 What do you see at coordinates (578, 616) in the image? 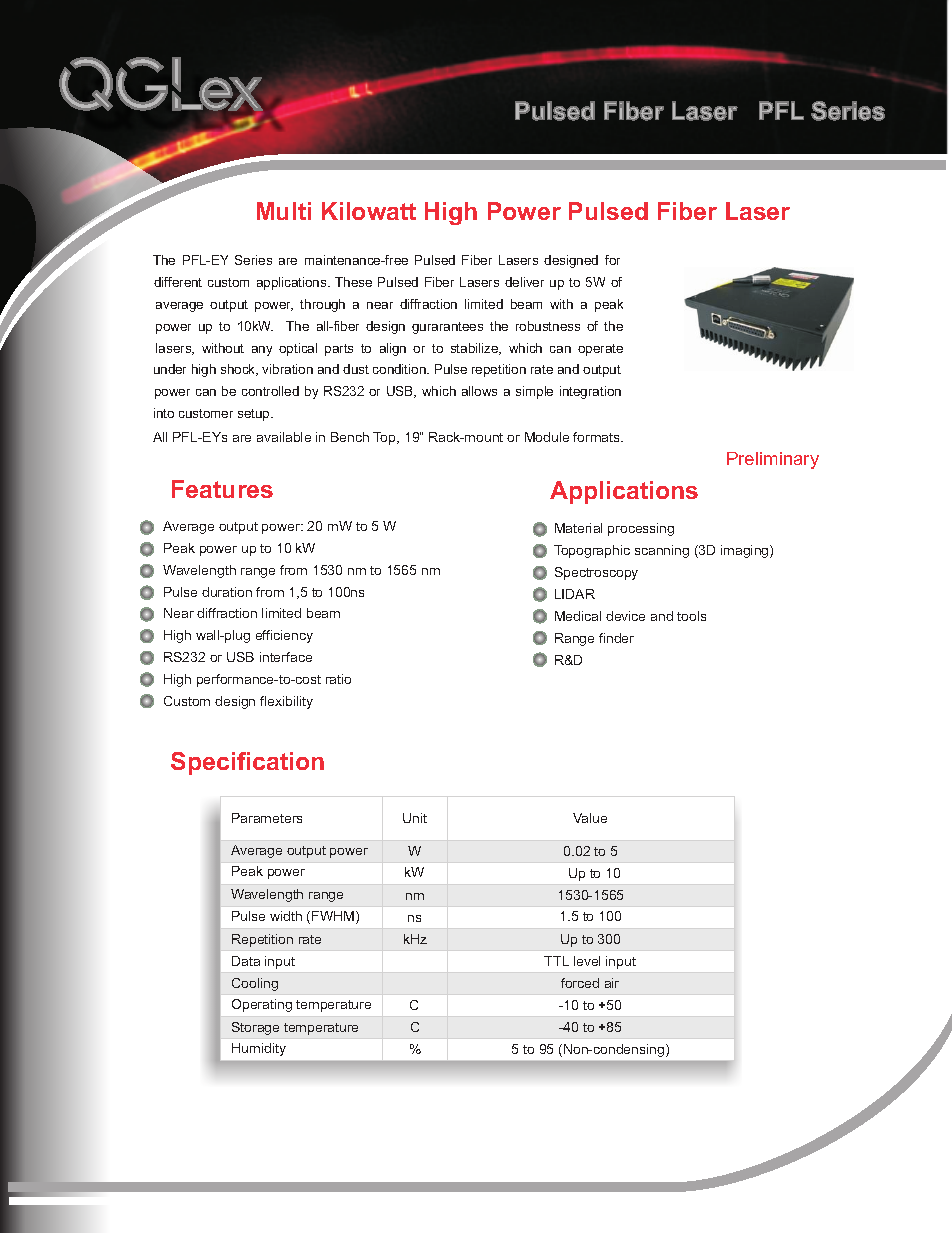
I see `Medical` at bounding box center [578, 616].
